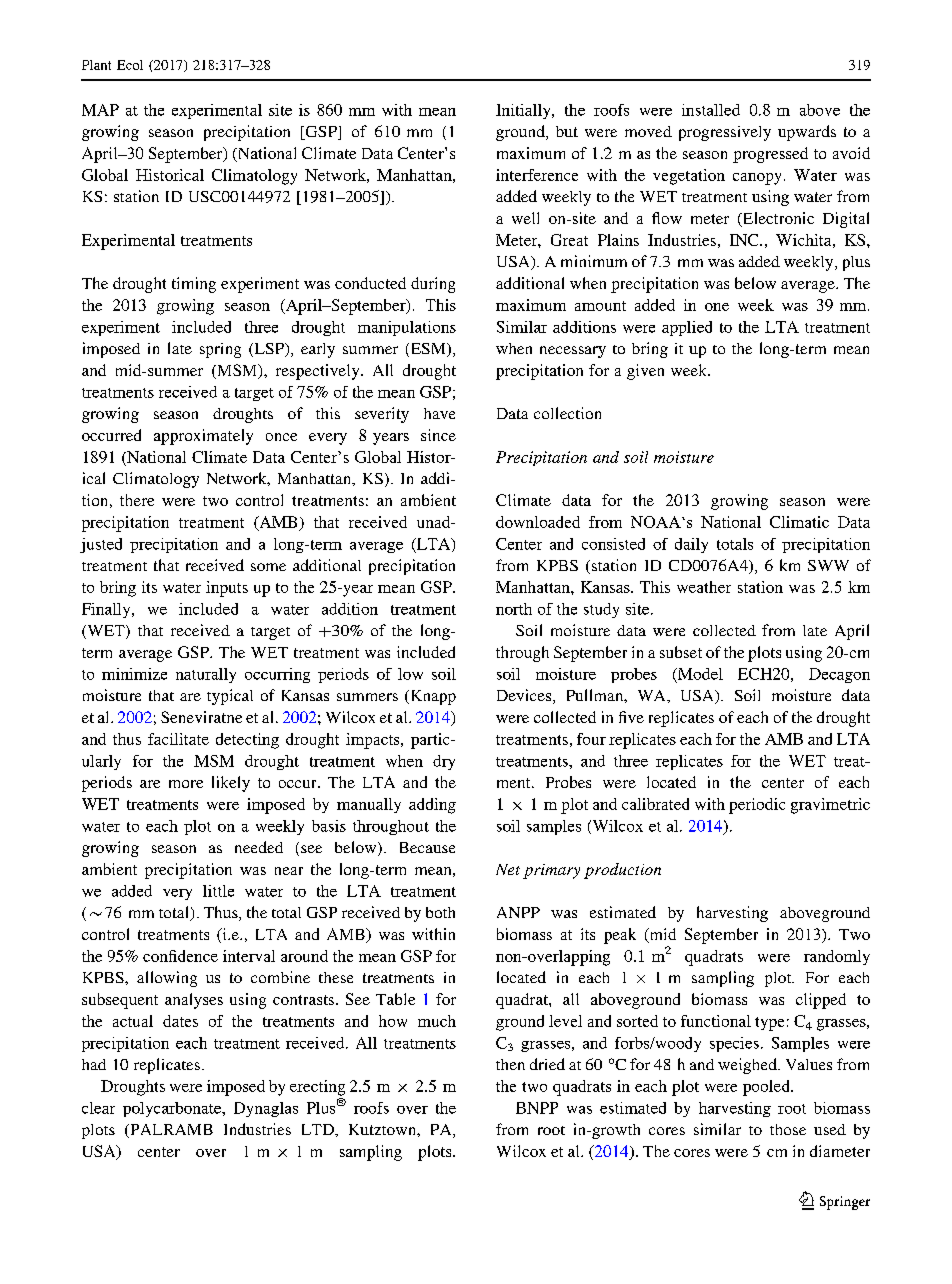 Image resolution: width=952 pixels, height=1284 pixels. Describe the element at coordinates (130, 65) in the screenshot. I see `Ecol` at that location.
